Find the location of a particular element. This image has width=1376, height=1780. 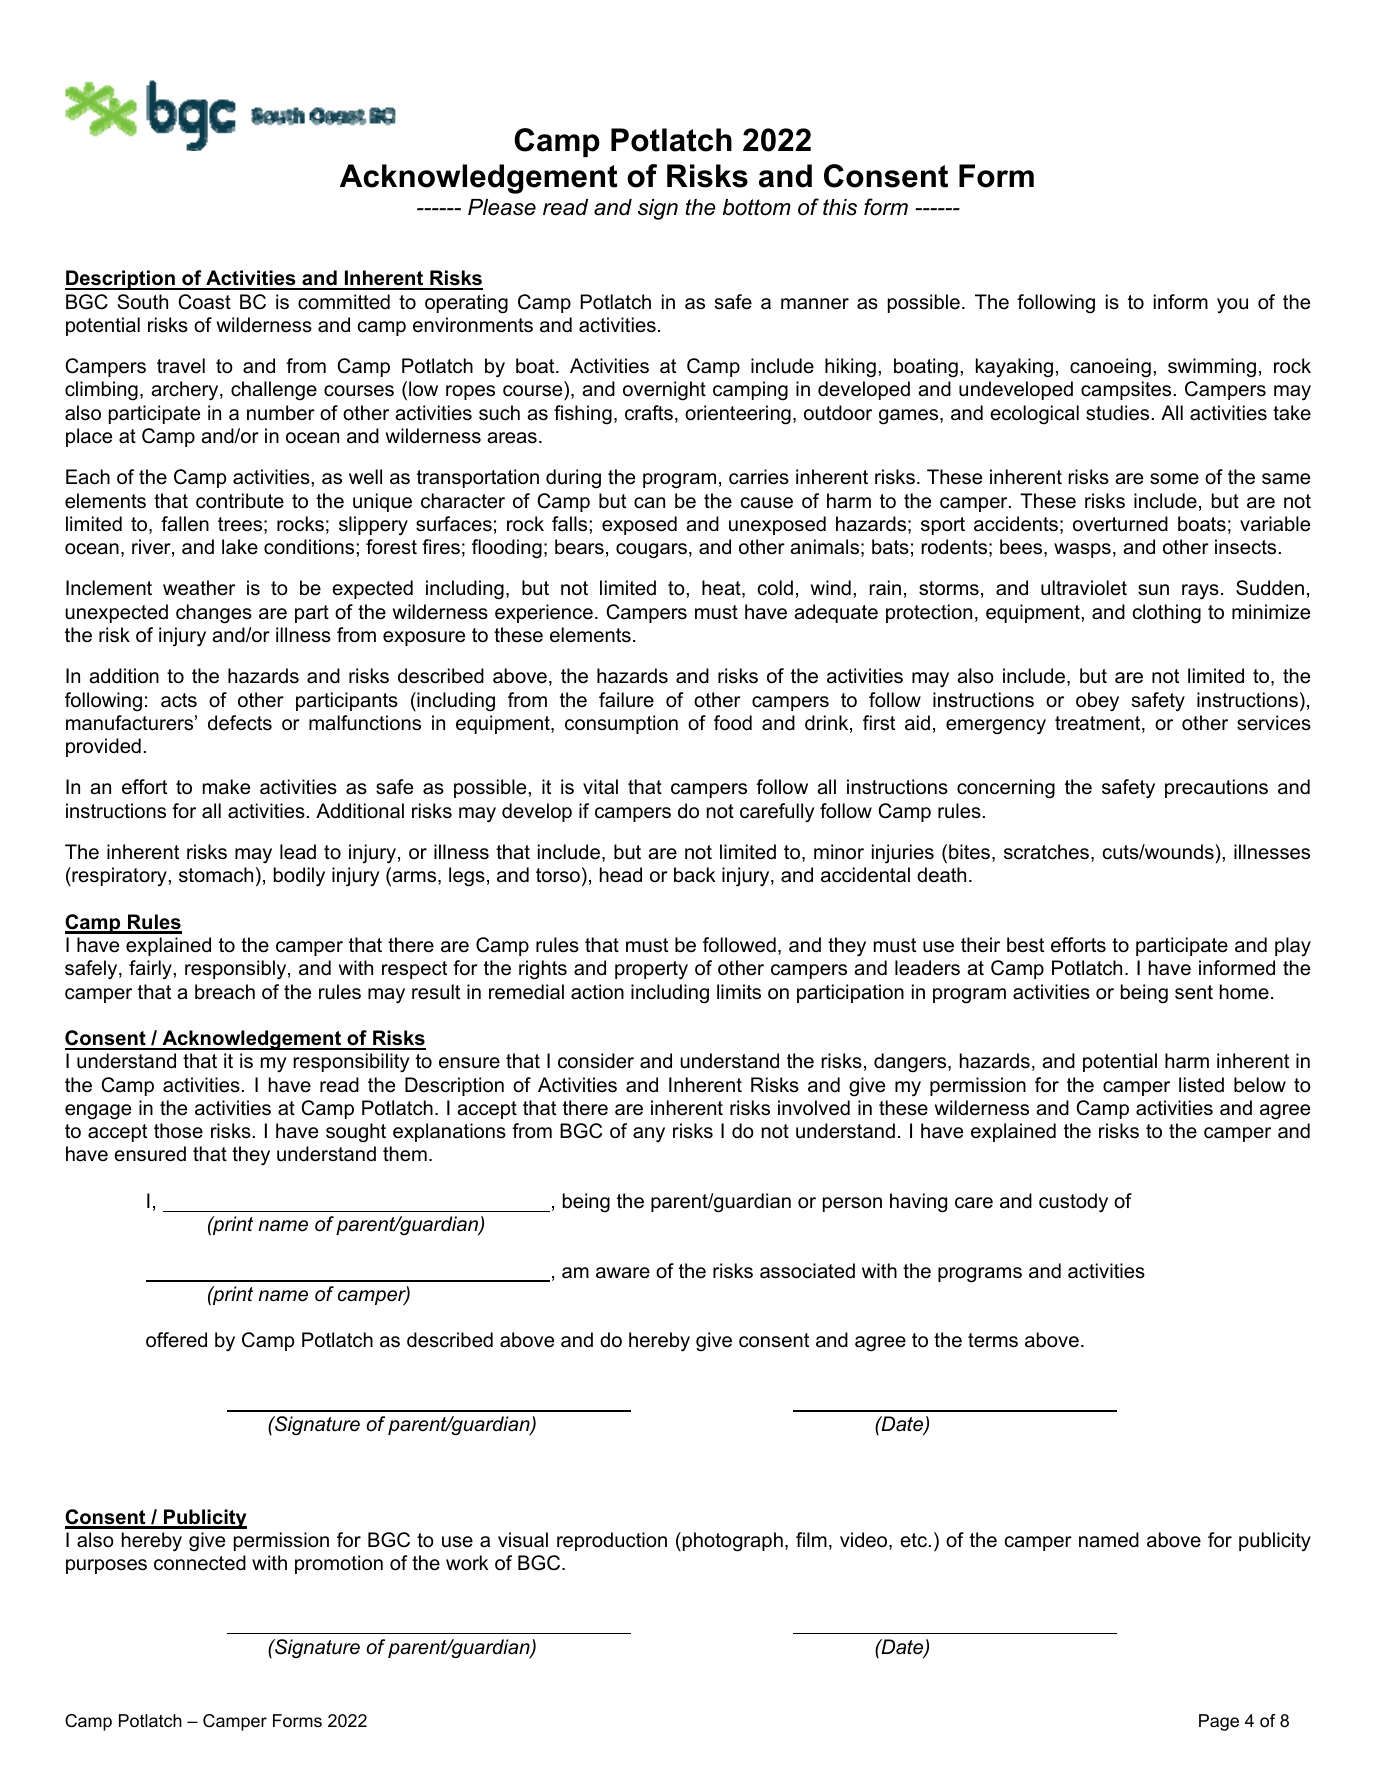

Page is located at coordinates (1219, 1722).
